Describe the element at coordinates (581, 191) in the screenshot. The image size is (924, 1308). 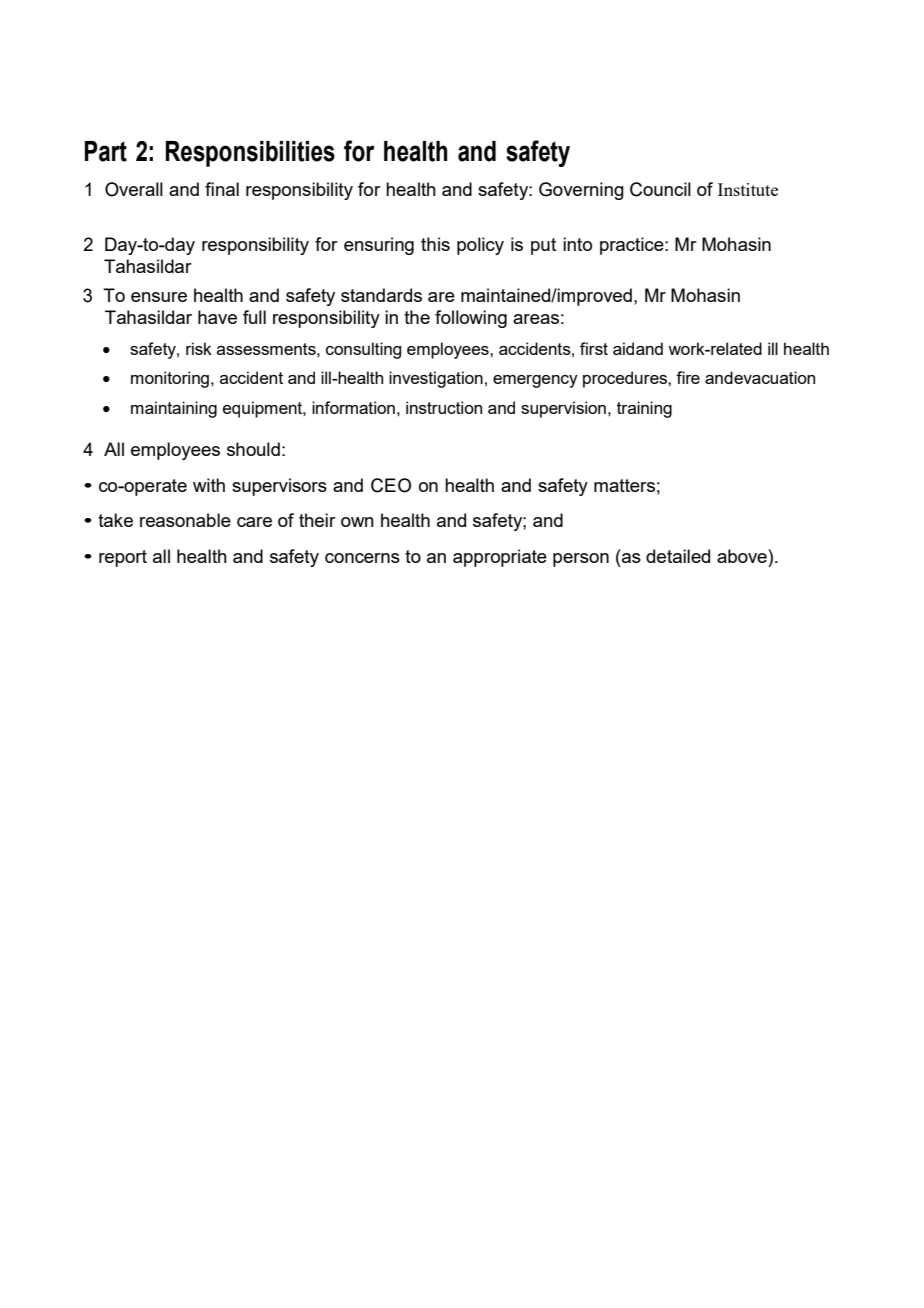
I see `Governing` at that location.
